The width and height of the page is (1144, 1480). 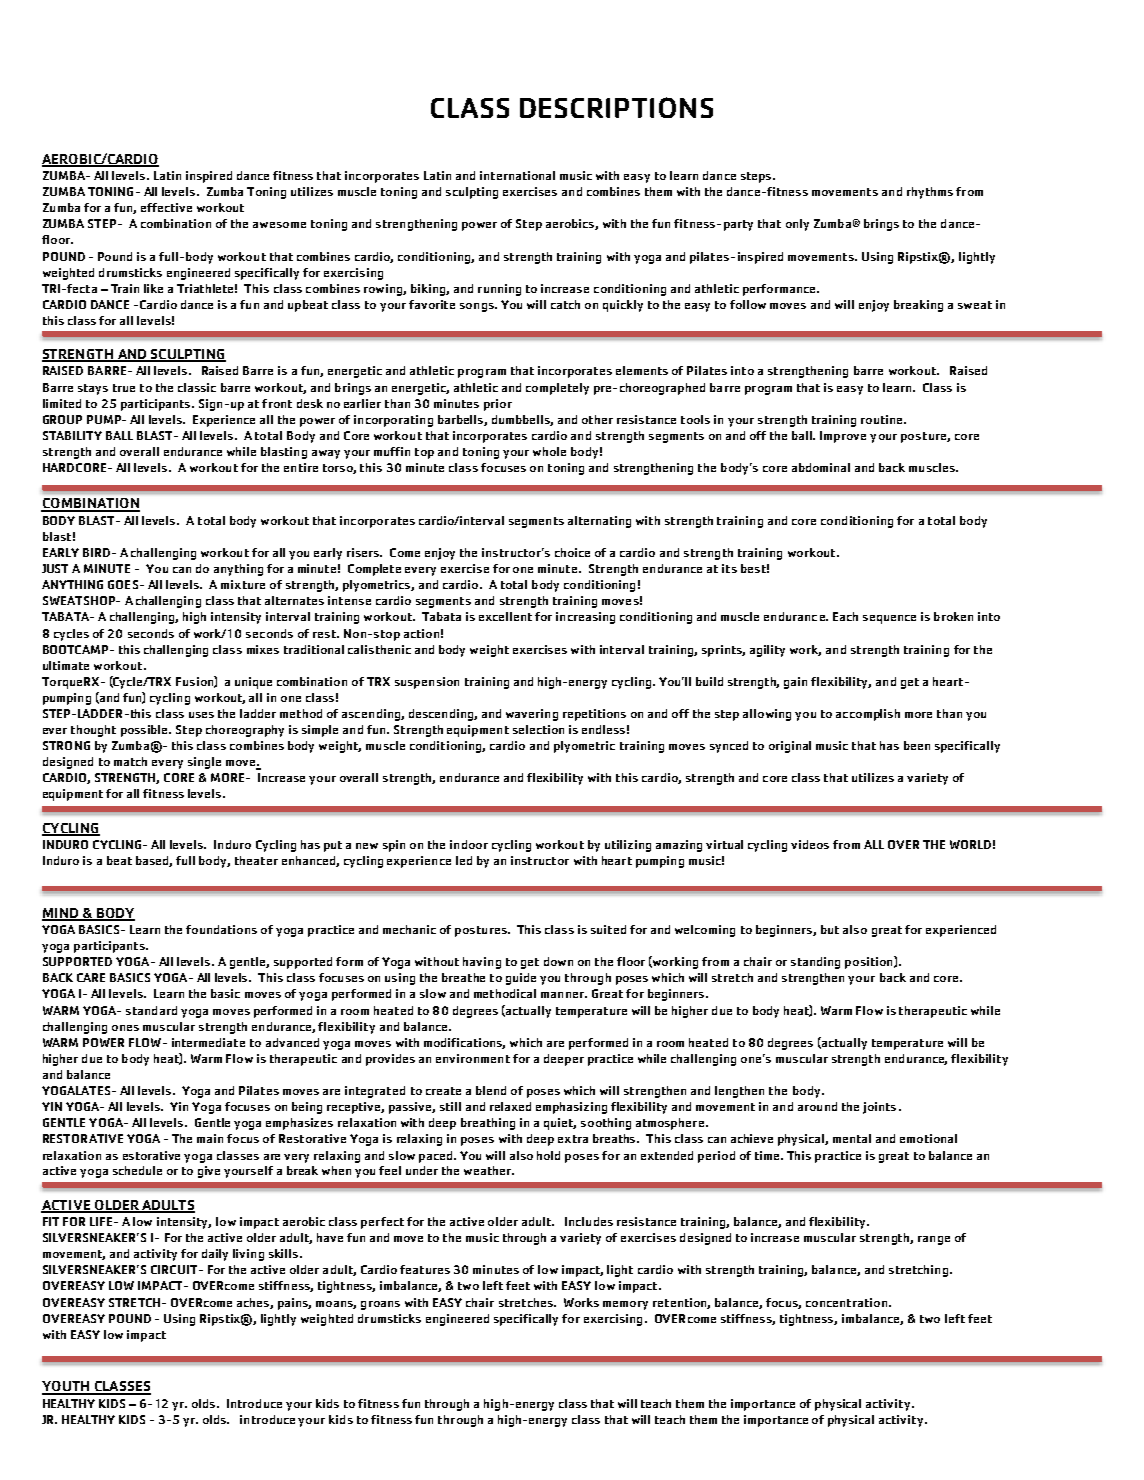 What do you see at coordinates (889, 619) in the page?
I see `sequence` at bounding box center [889, 619].
